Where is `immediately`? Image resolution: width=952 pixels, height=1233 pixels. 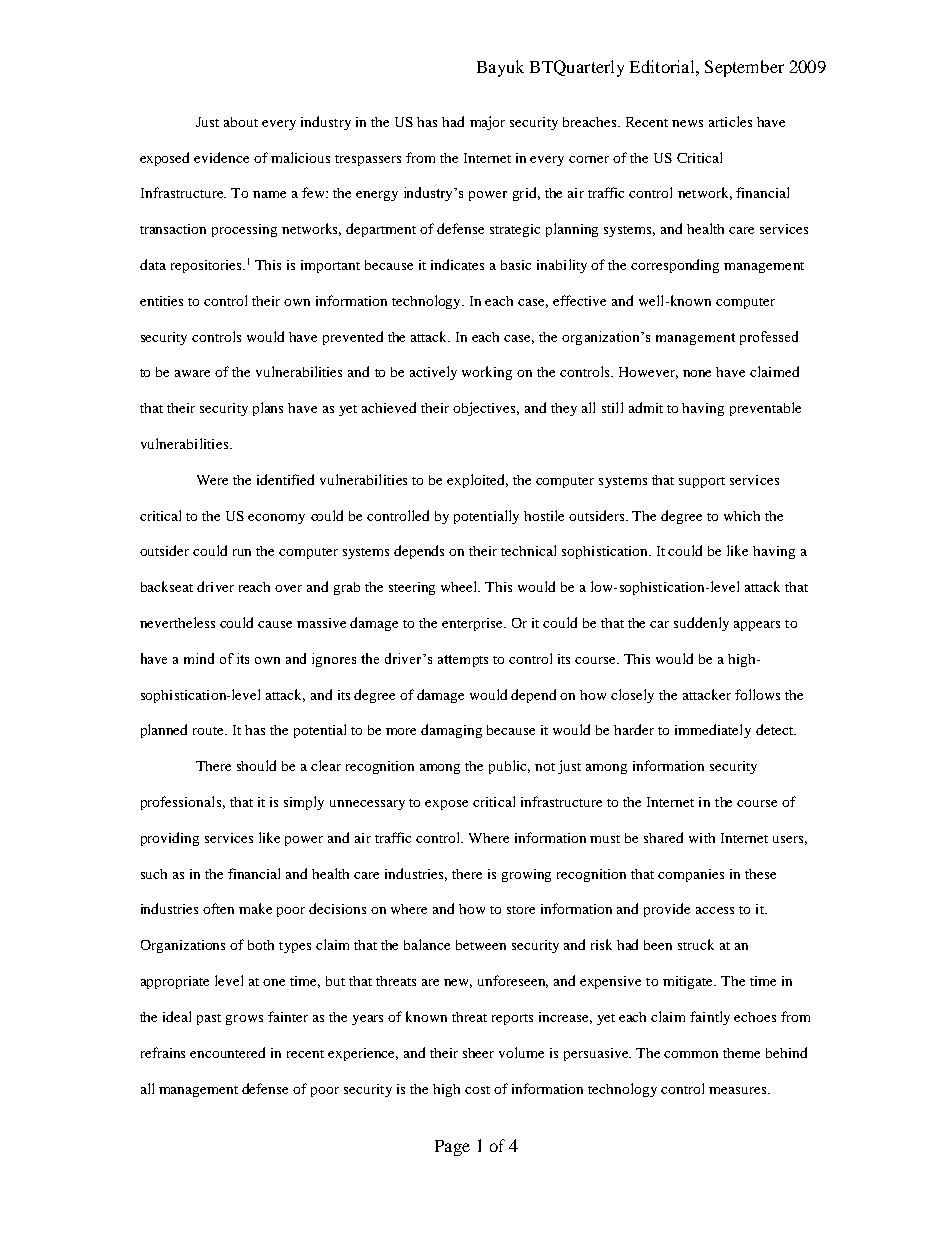
immediately is located at coordinates (713, 731).
